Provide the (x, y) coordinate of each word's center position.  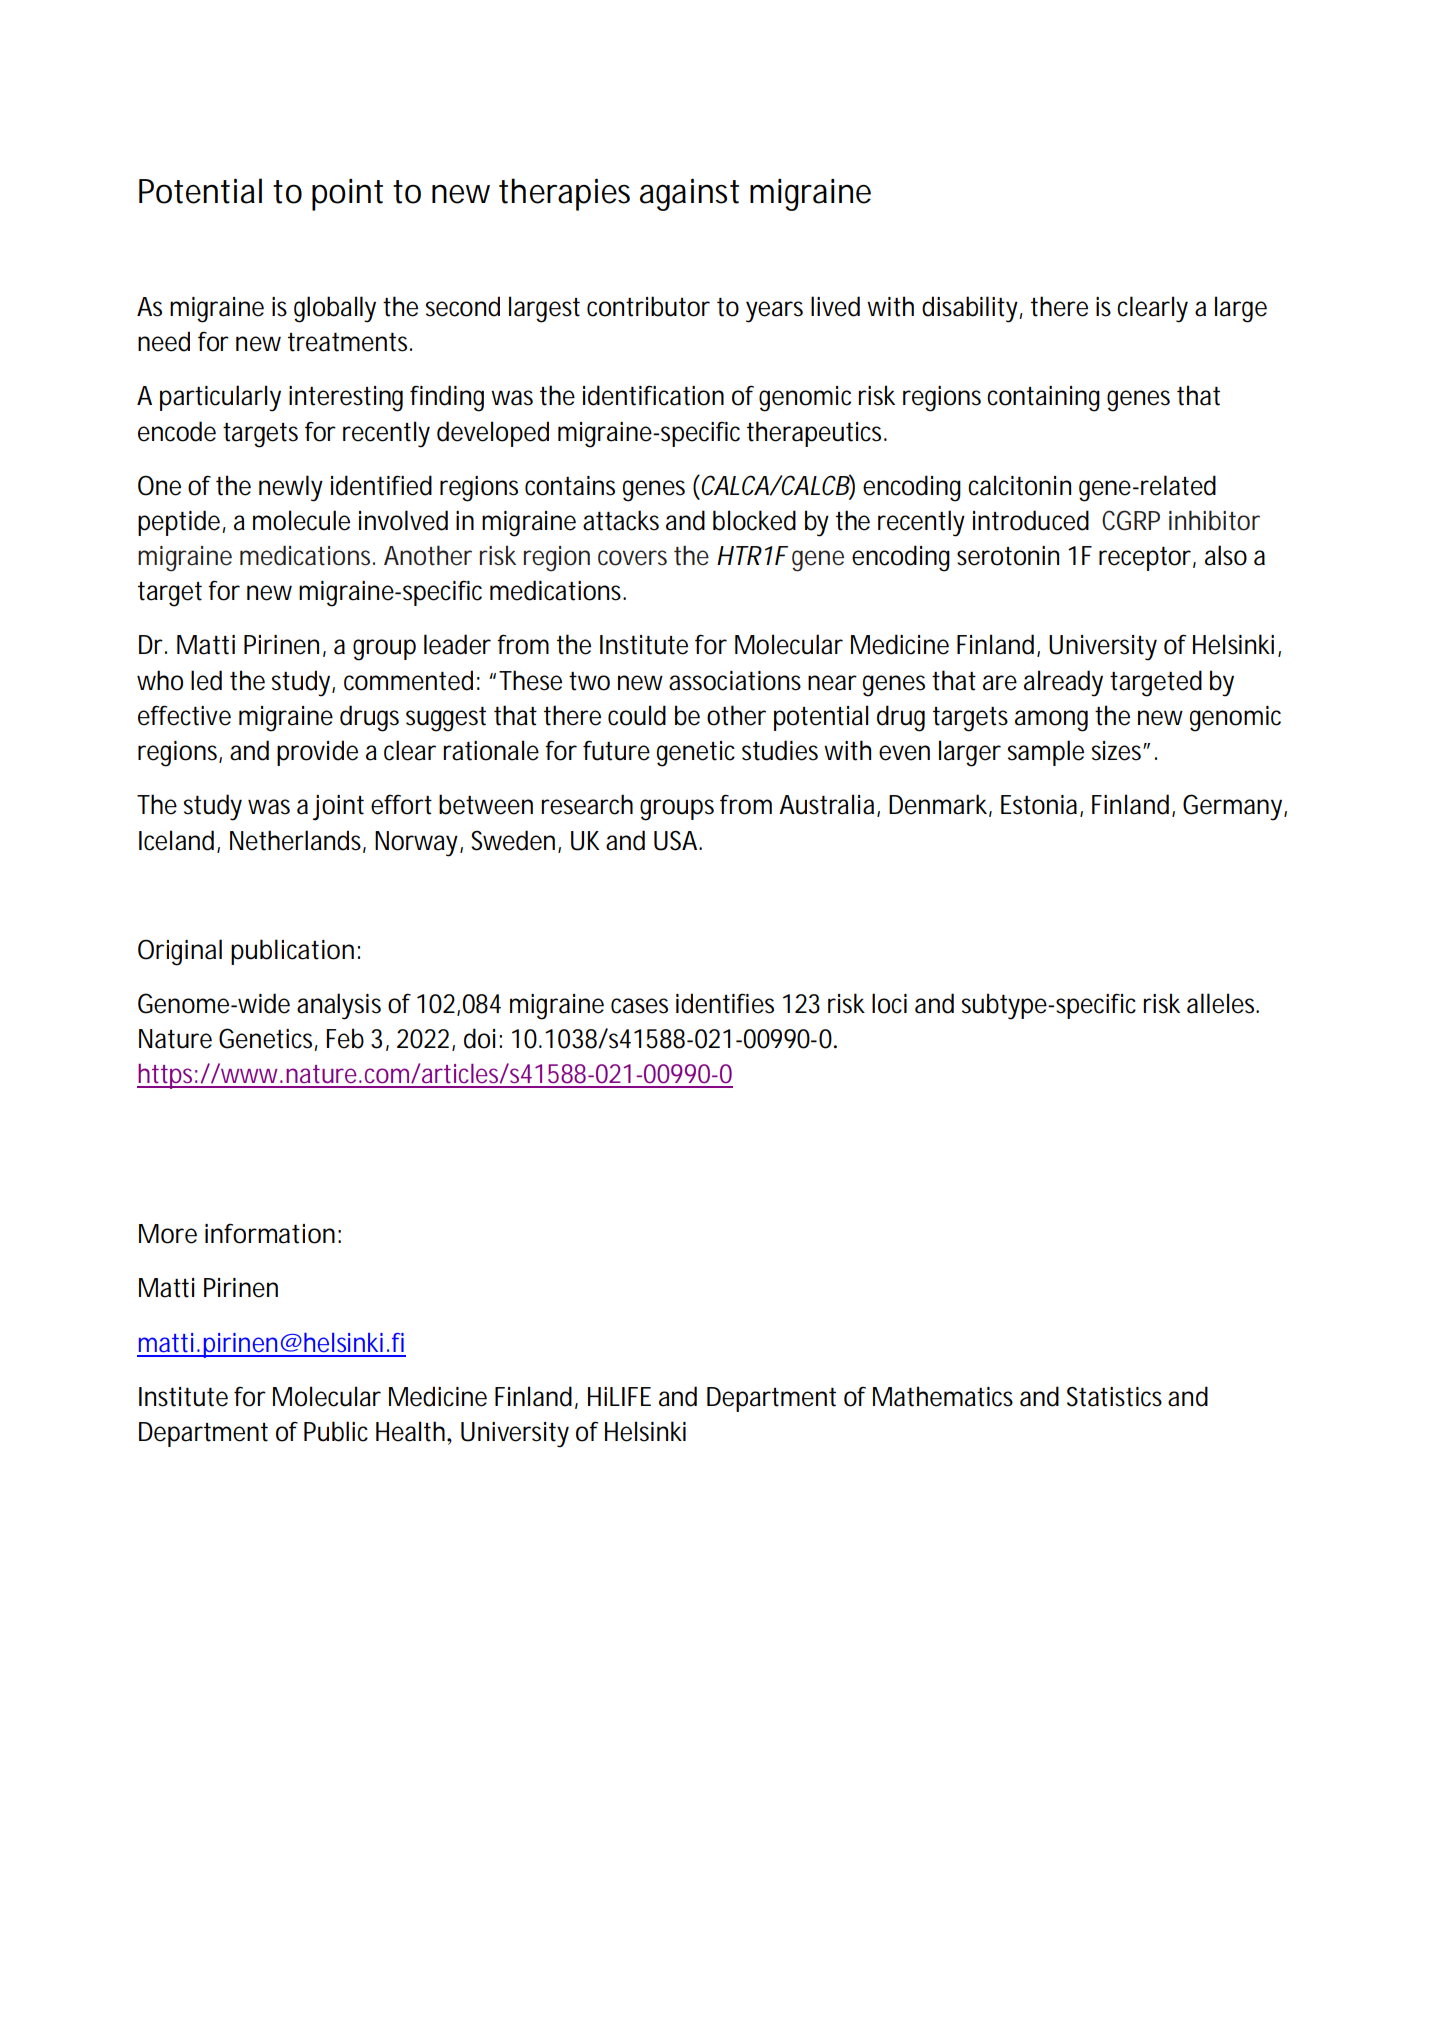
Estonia (1039, 805)
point (347, 195)
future (616, 751)
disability (970, 309)
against (689, 195)
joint (338, 808)
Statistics (1114, 1396)
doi (479, 1038)
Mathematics (943, 1396)
